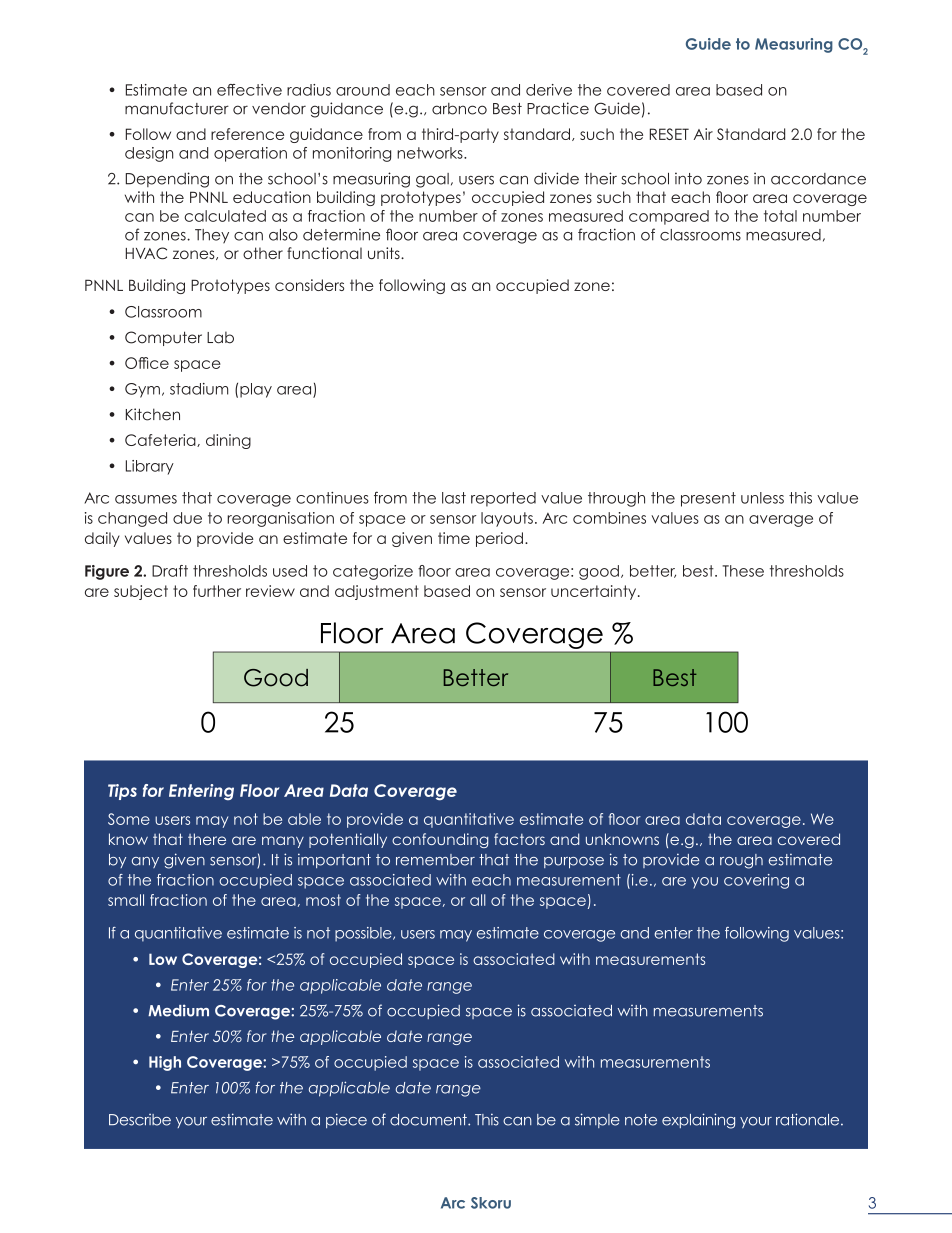  I want to click on confounding, so click(440, 840).
